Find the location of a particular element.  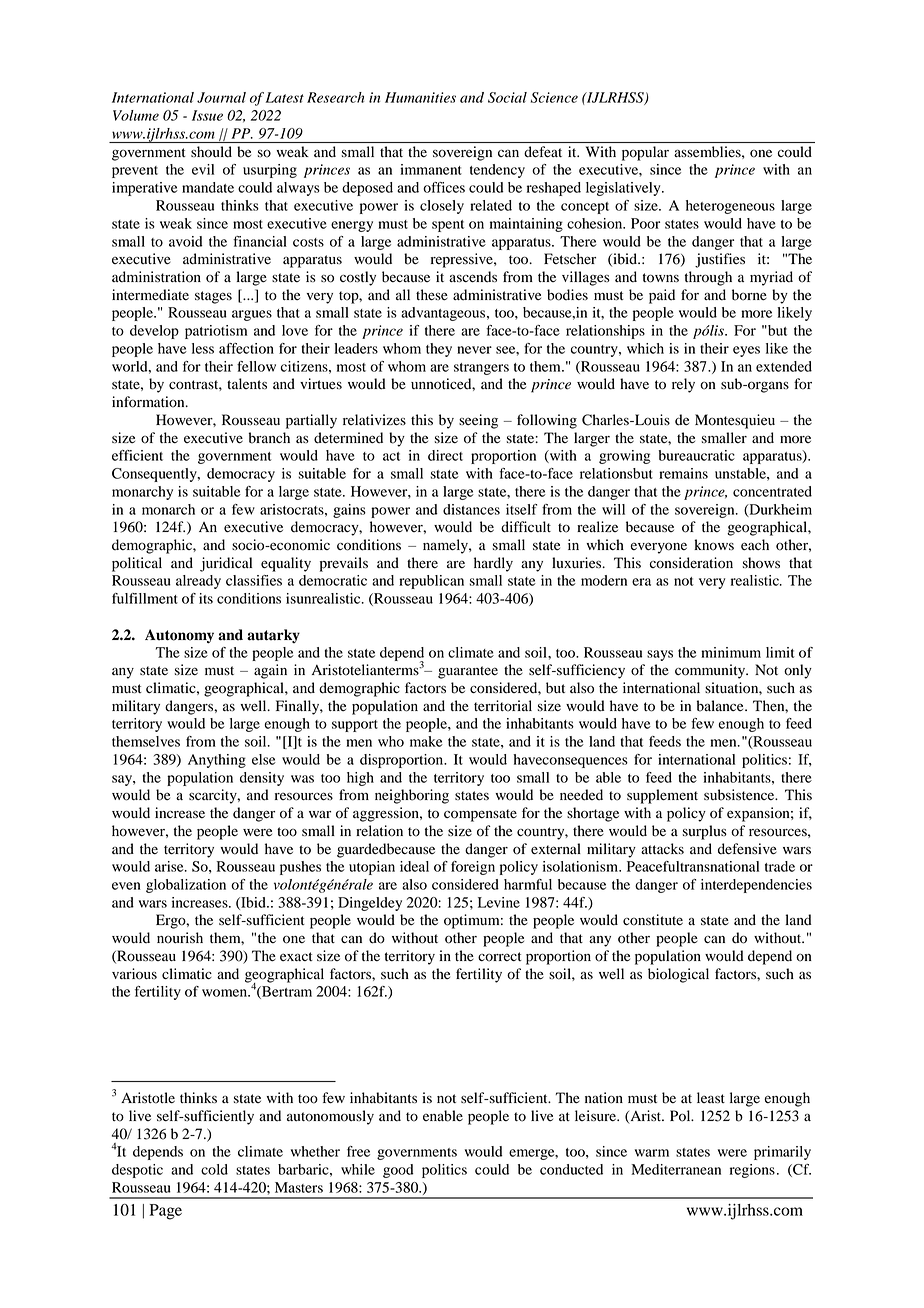

Issue is located at coordinates (207, 115).
